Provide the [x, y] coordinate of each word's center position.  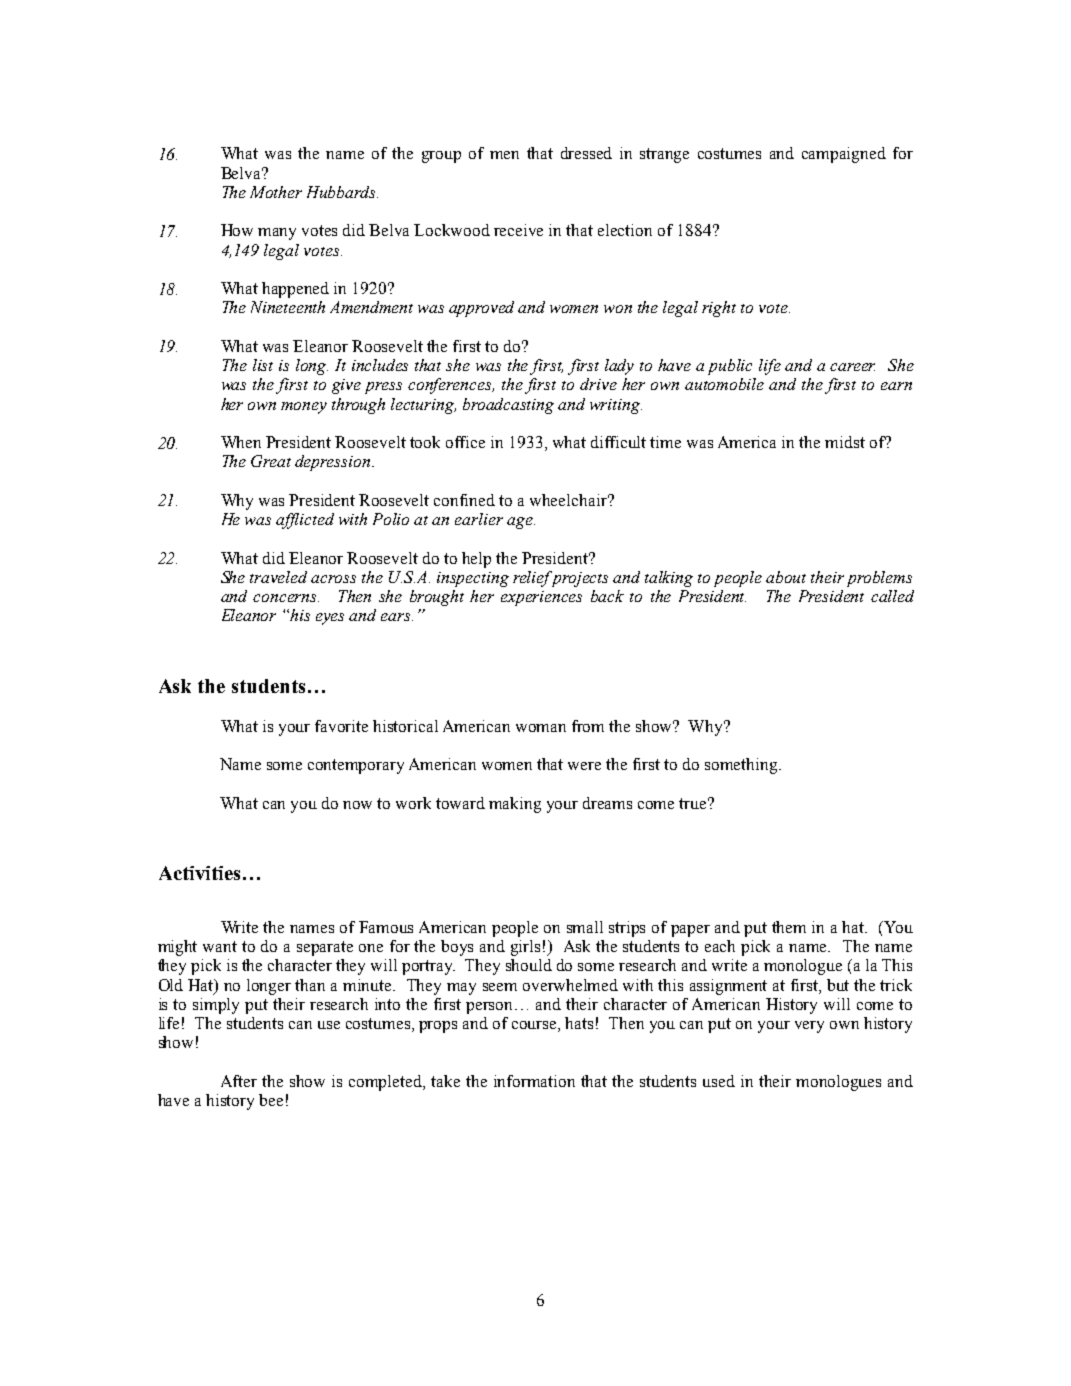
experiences [541, 598]
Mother [276, 192]
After [239, 1081]
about [786, 577]
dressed [586, 153]
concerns [286, 598]
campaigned [844, 155]
